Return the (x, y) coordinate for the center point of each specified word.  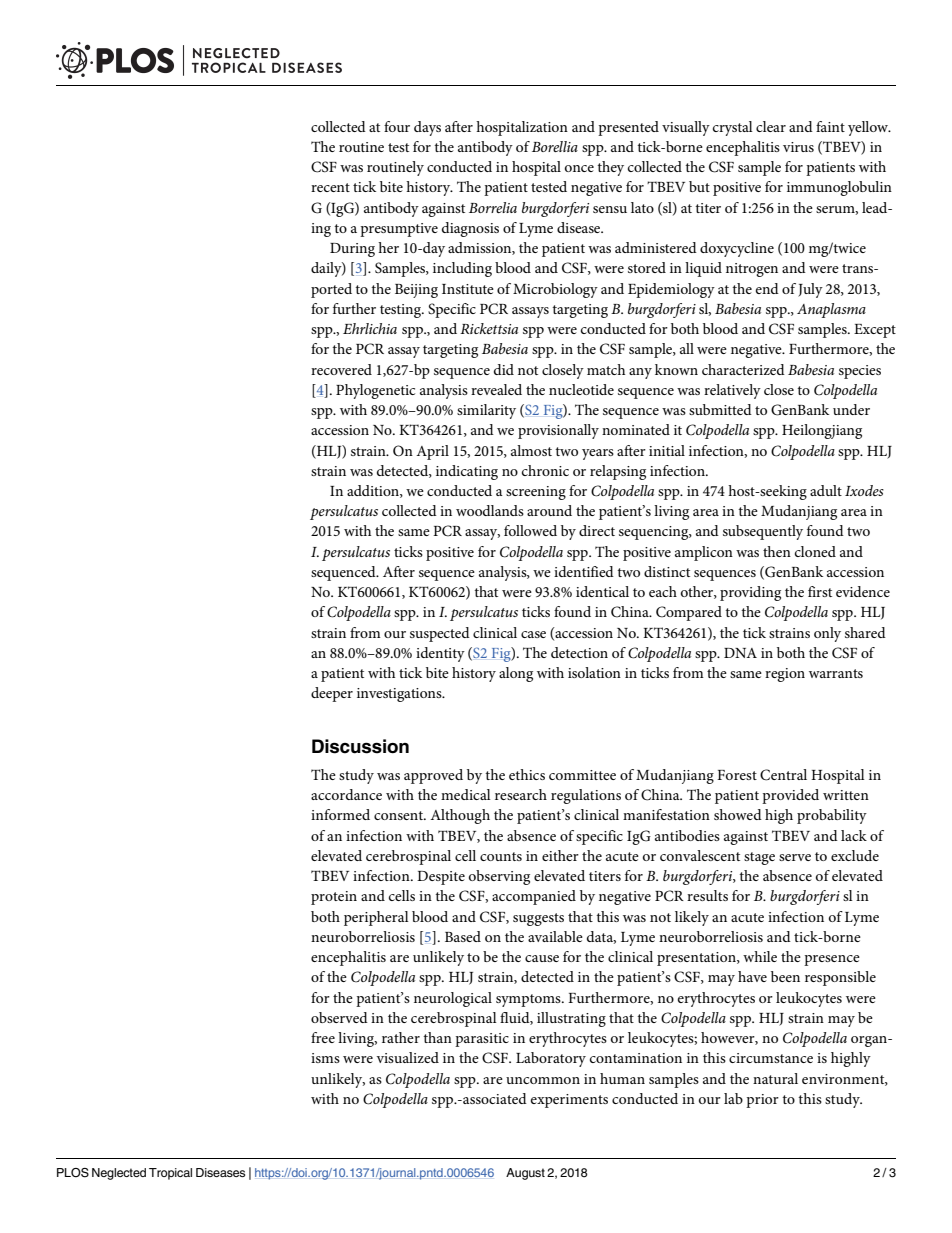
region (785, 675)
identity (440, 654)
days (427, 128)
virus (798, 147)
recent (330, 187)
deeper (332, 694)
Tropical (170, 1174)
